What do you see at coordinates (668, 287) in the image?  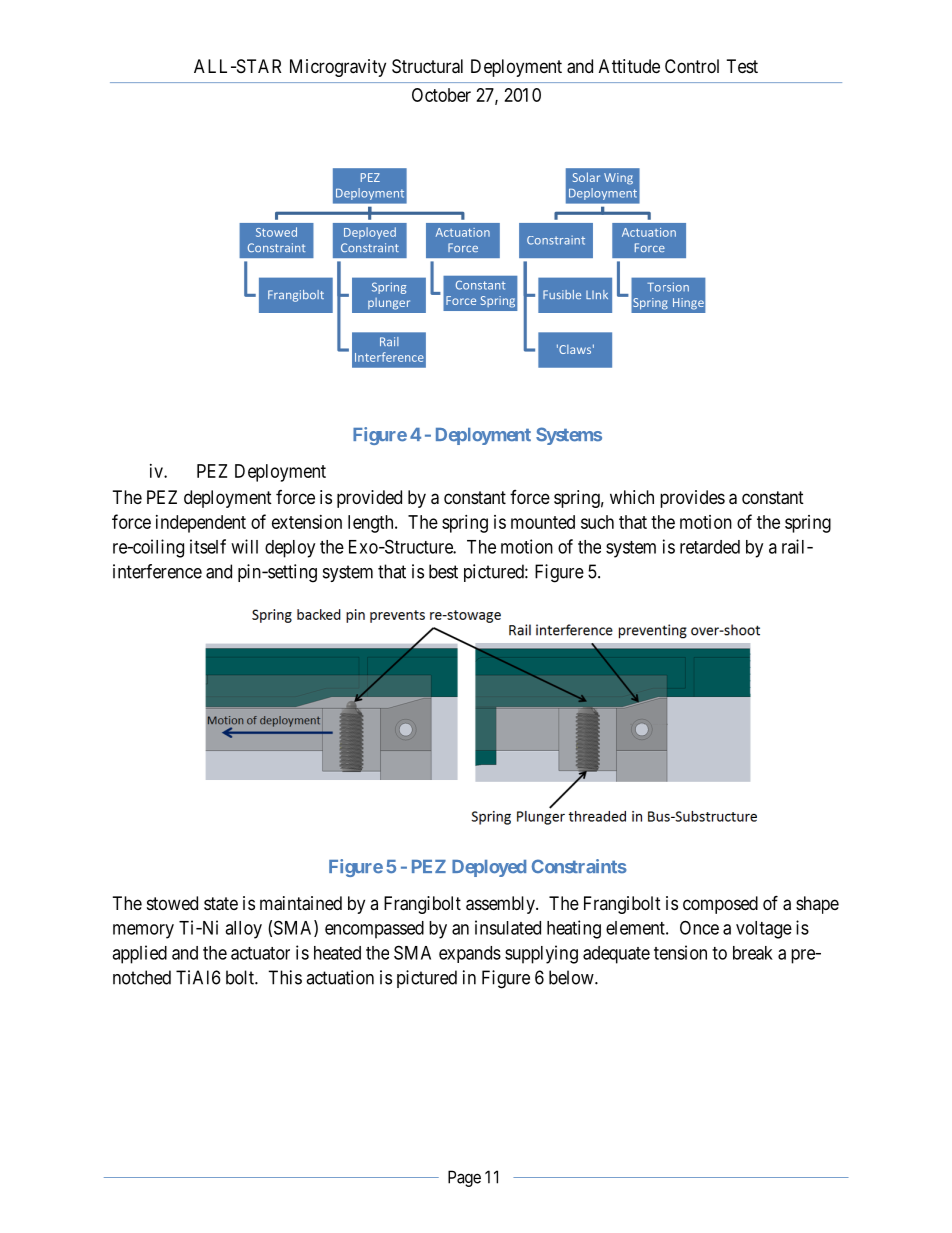 I see `Torsion` at bounding box center [668, 287].
